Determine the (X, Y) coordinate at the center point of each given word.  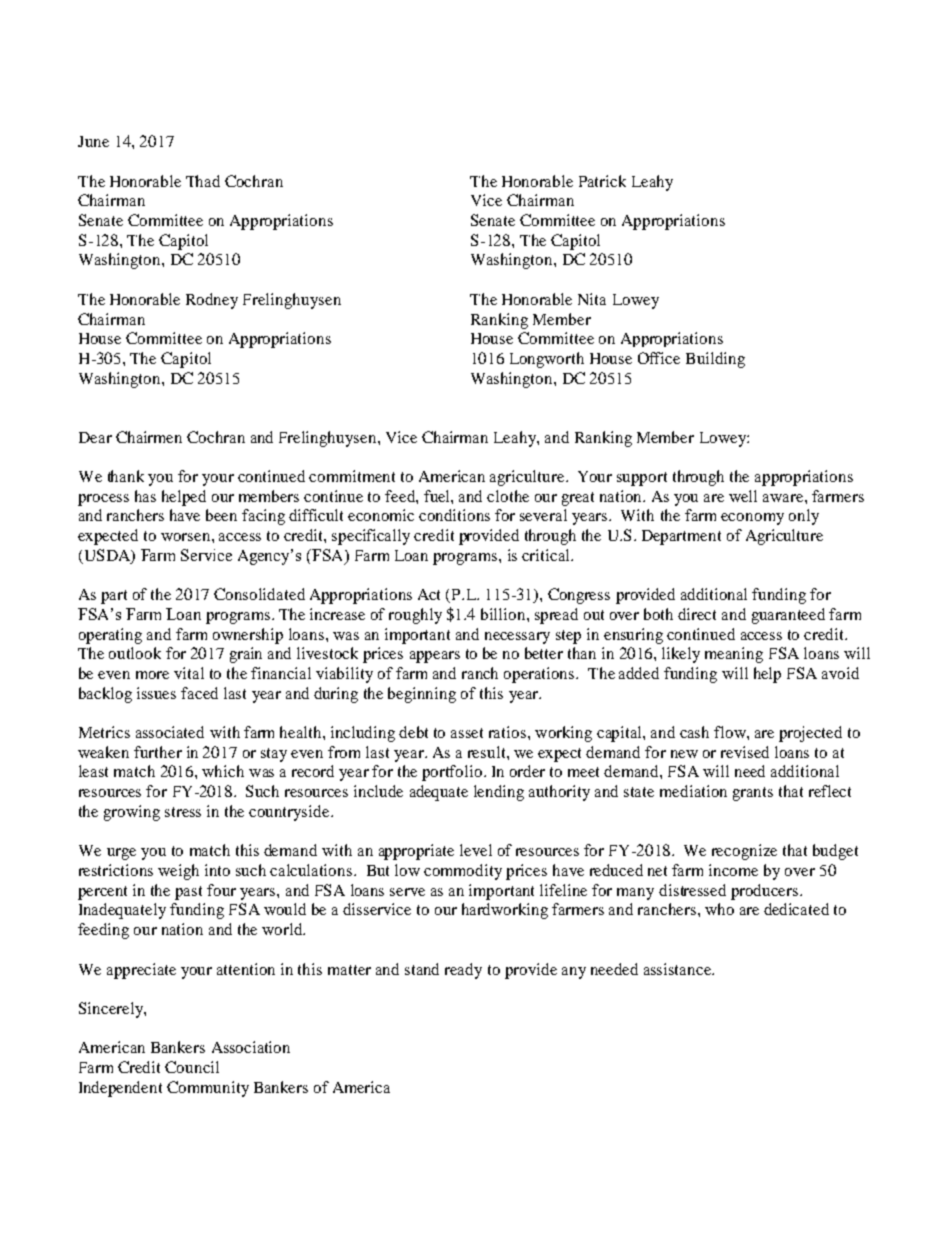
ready (463, 971)
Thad (203, 181)
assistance (679, 969)
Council (192, 1067)
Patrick (602, 181)
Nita (592, 299)
